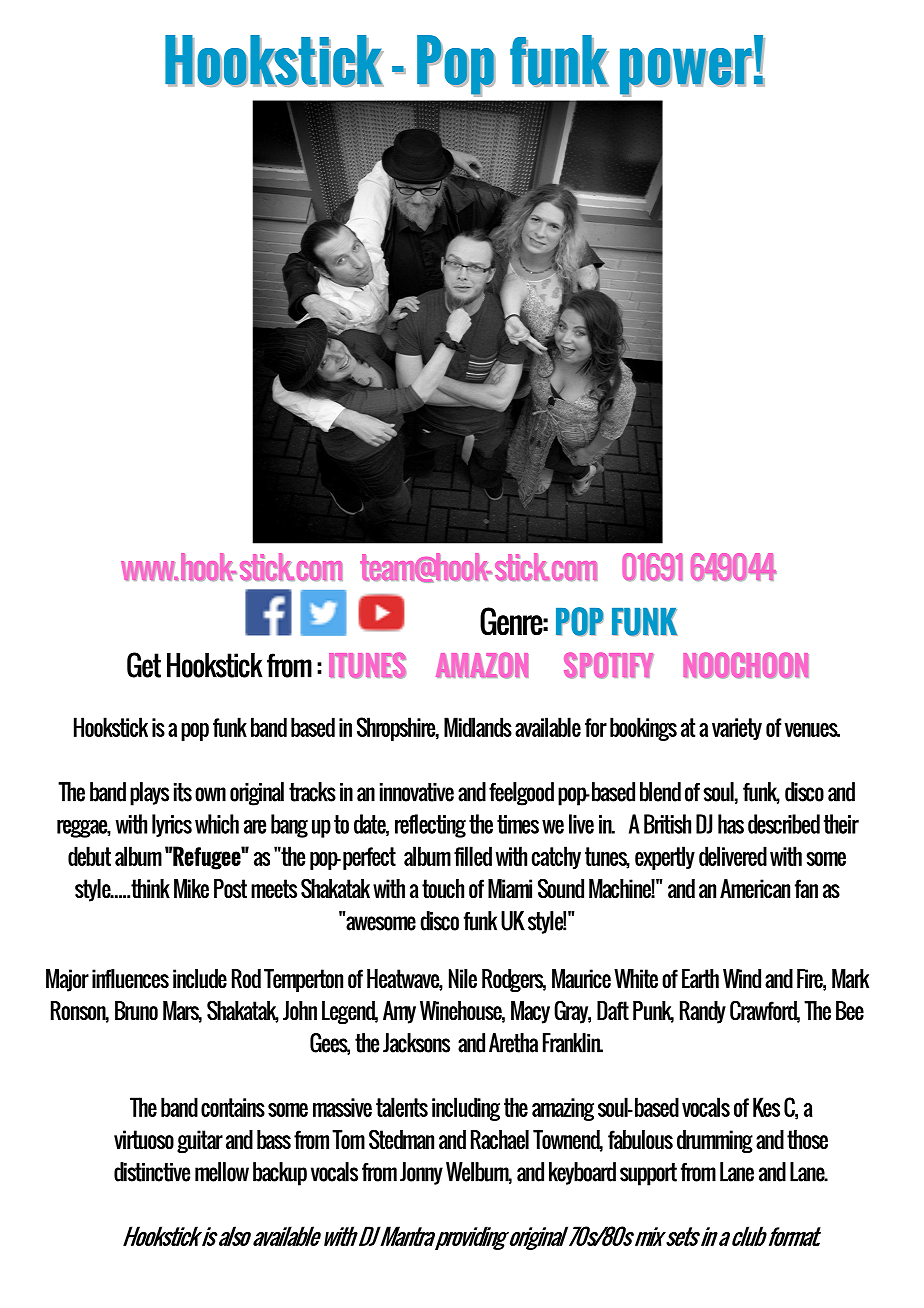 This screenshot has width=924, height=1308. I want to click on distinctive, so click(152, 1172).
